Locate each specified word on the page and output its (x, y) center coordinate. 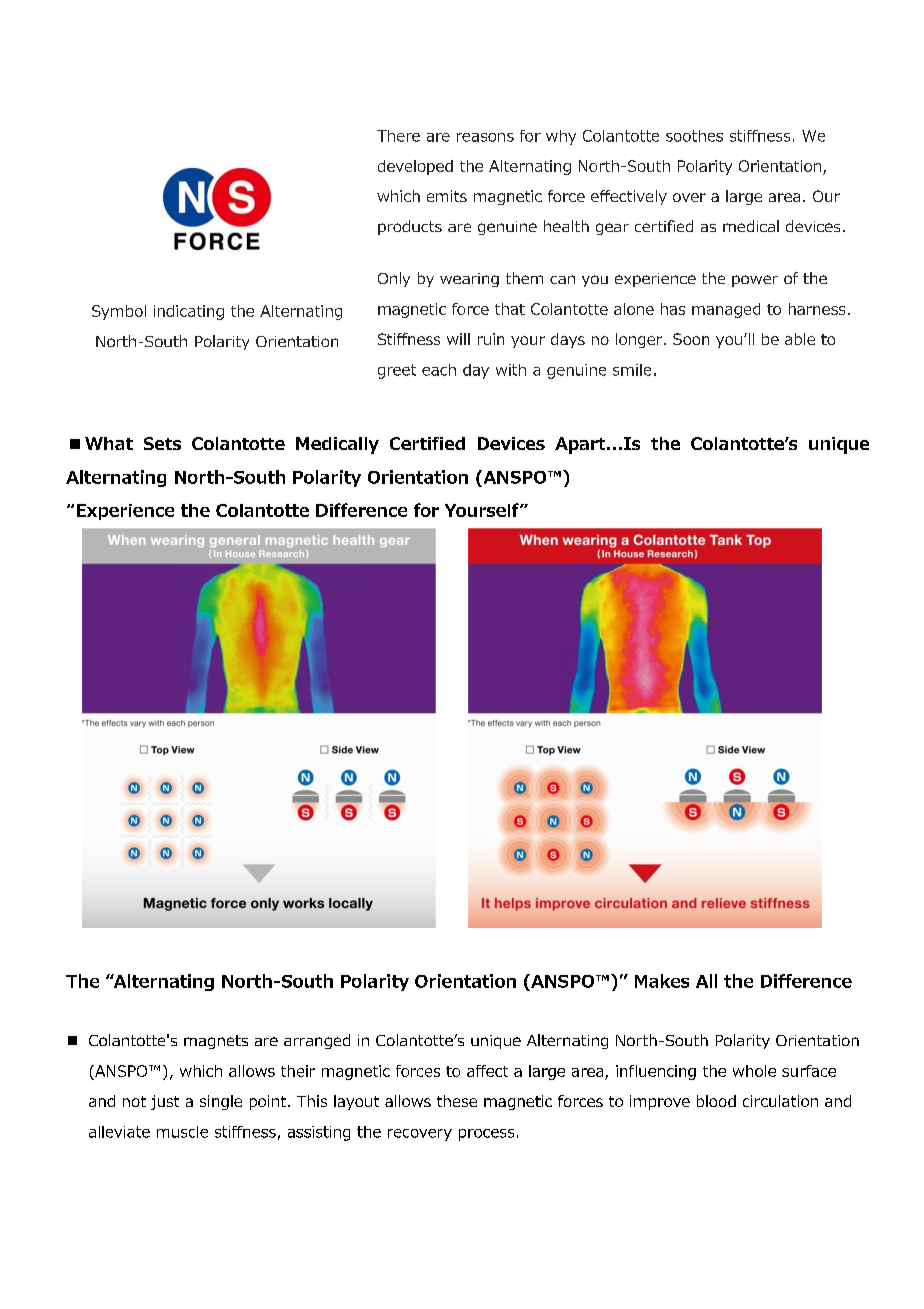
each (439, 370)
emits (447, 196)
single (221, 1102)
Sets (162, 443)
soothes (694, 136)
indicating (189, 312)
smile (632, 370)
